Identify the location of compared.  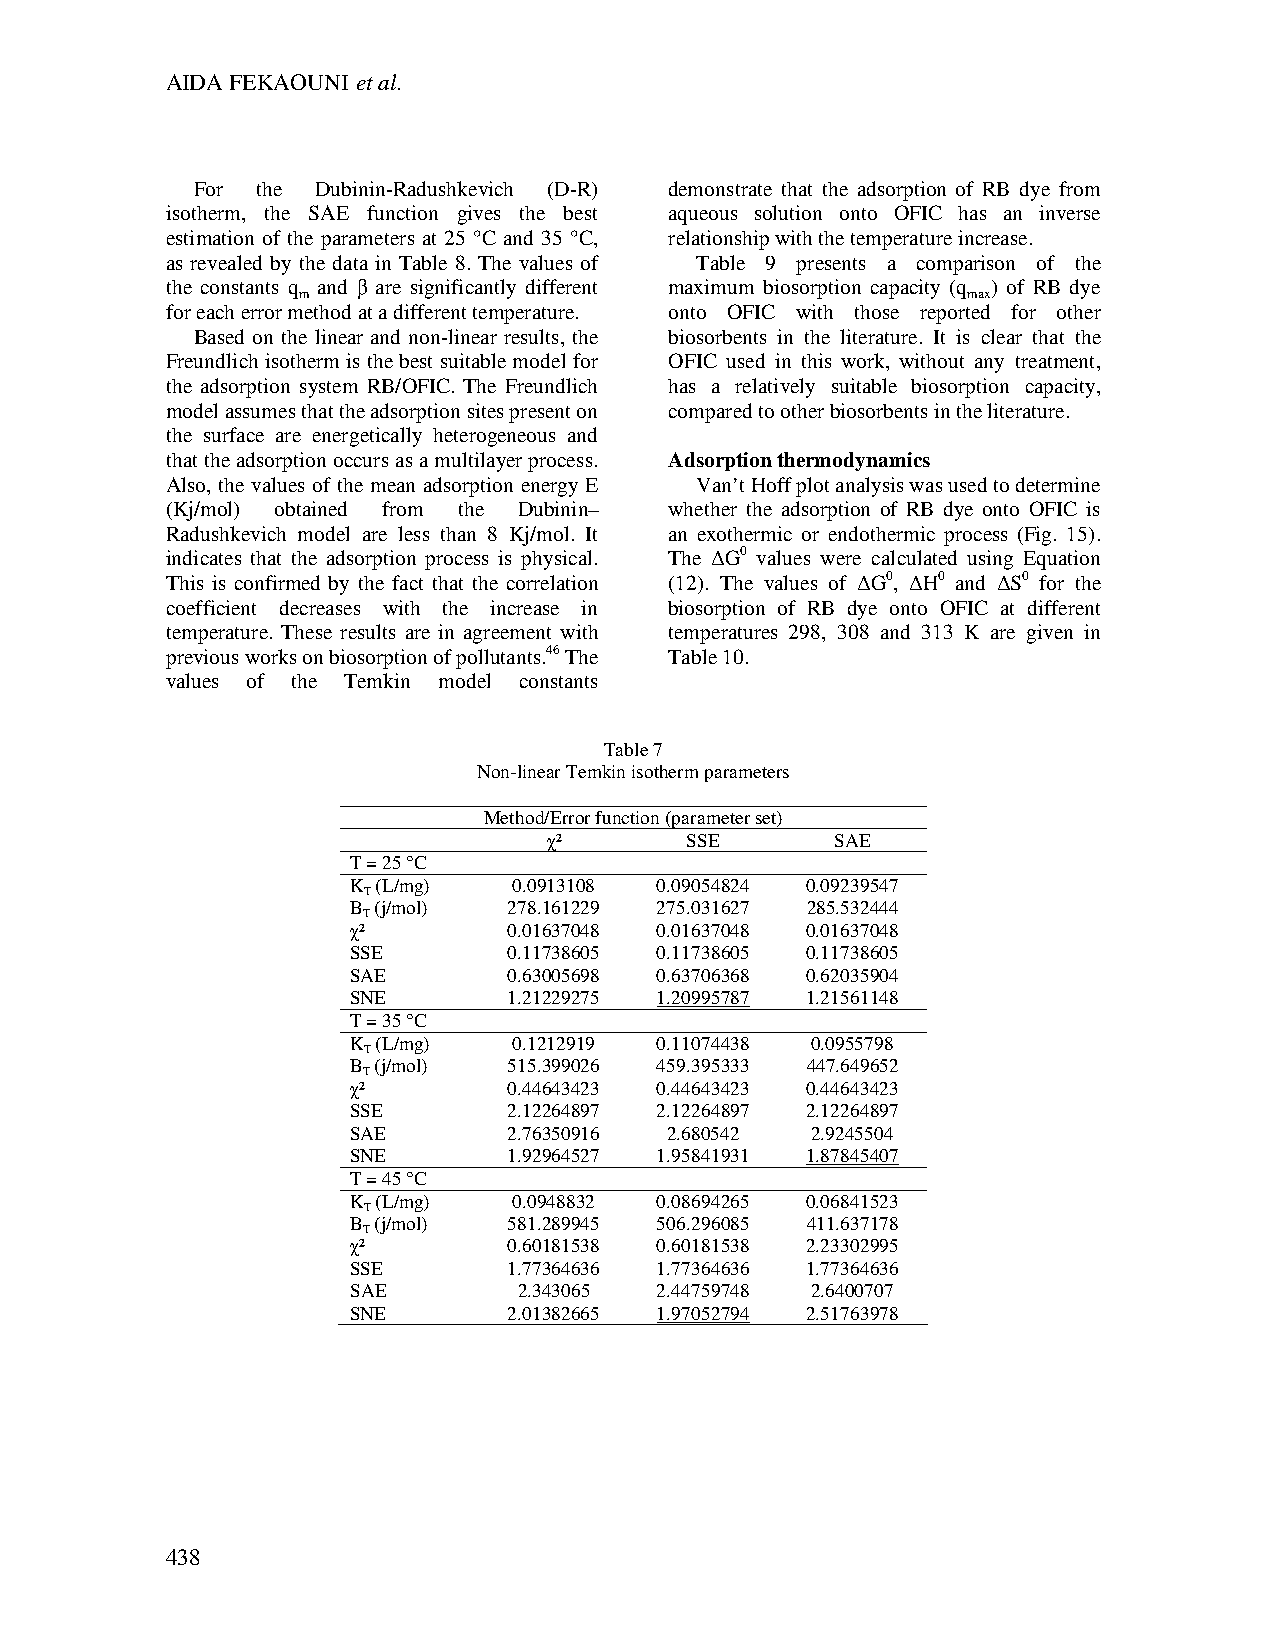
(710, 413).
